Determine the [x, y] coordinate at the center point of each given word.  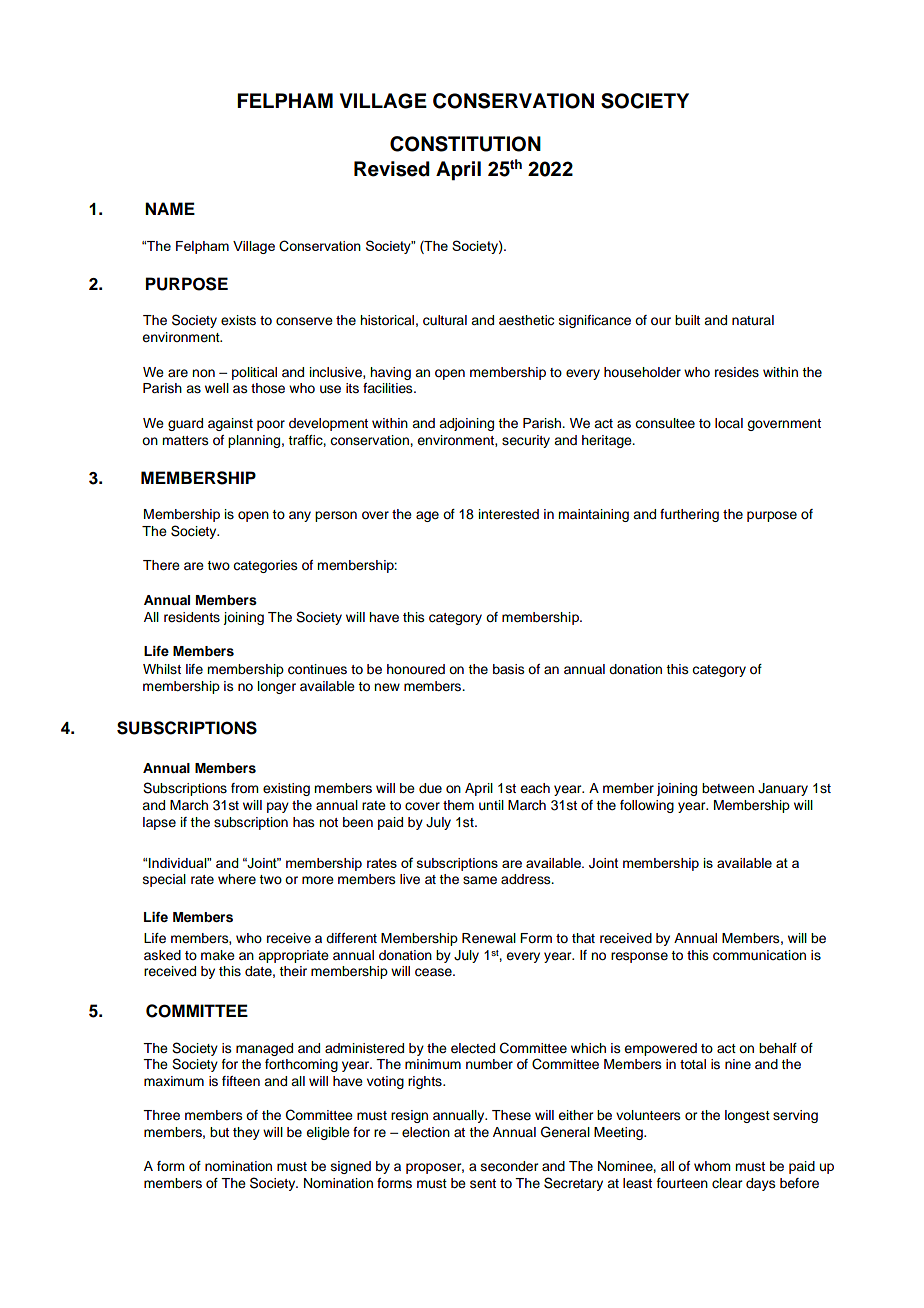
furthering [689, 515]
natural [753, 320]
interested [509, 514]
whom [712, 1166]
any [300, 516]
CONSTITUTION [465, 144]
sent [483, 1183]
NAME [170, 208]
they [246, 1133]
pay [278, 807]
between [728, 788]
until [491, 805]
